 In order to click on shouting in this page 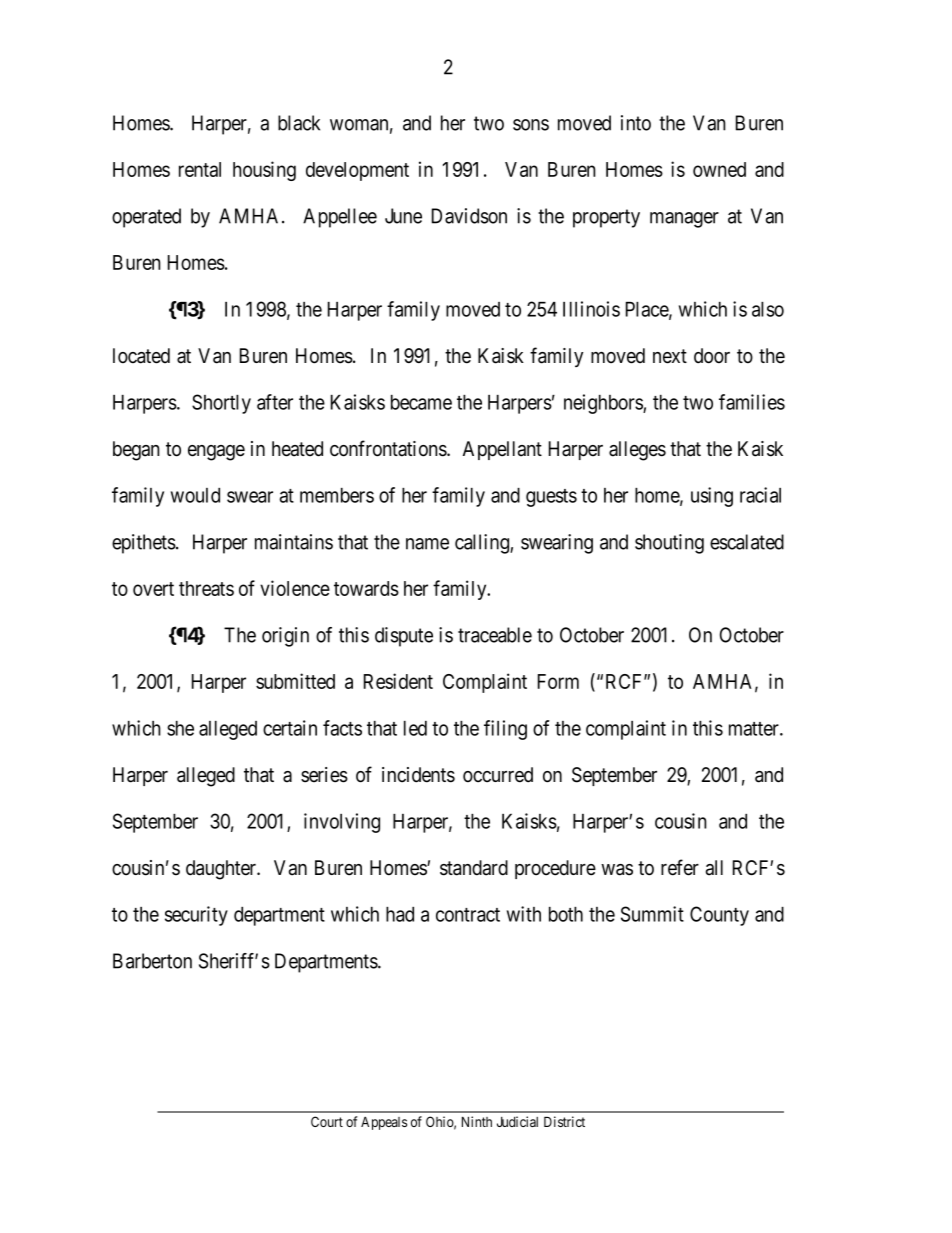, I will do `click(669, 544)`.
